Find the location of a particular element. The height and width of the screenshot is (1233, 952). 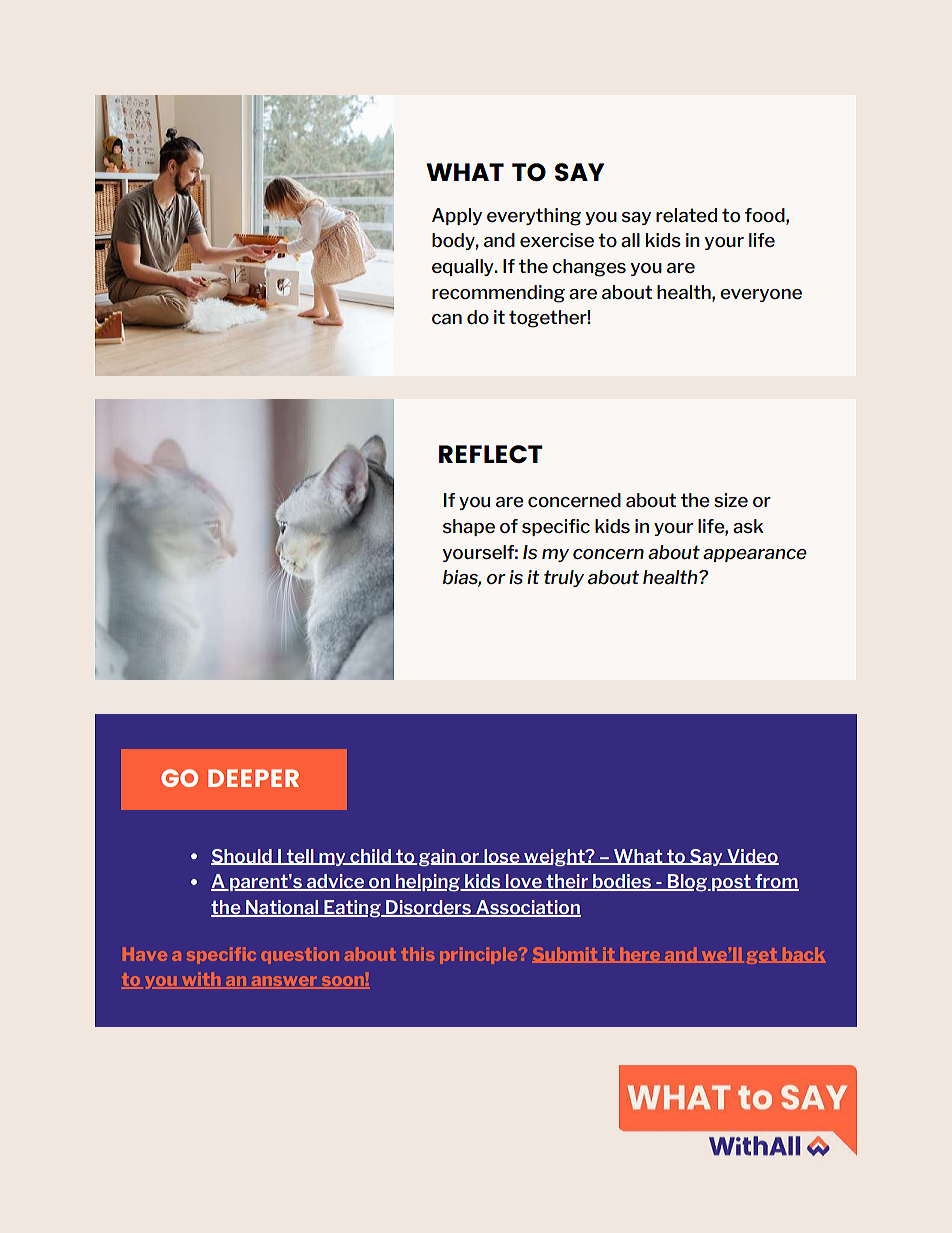

related is located at coordinates (686, 215).
